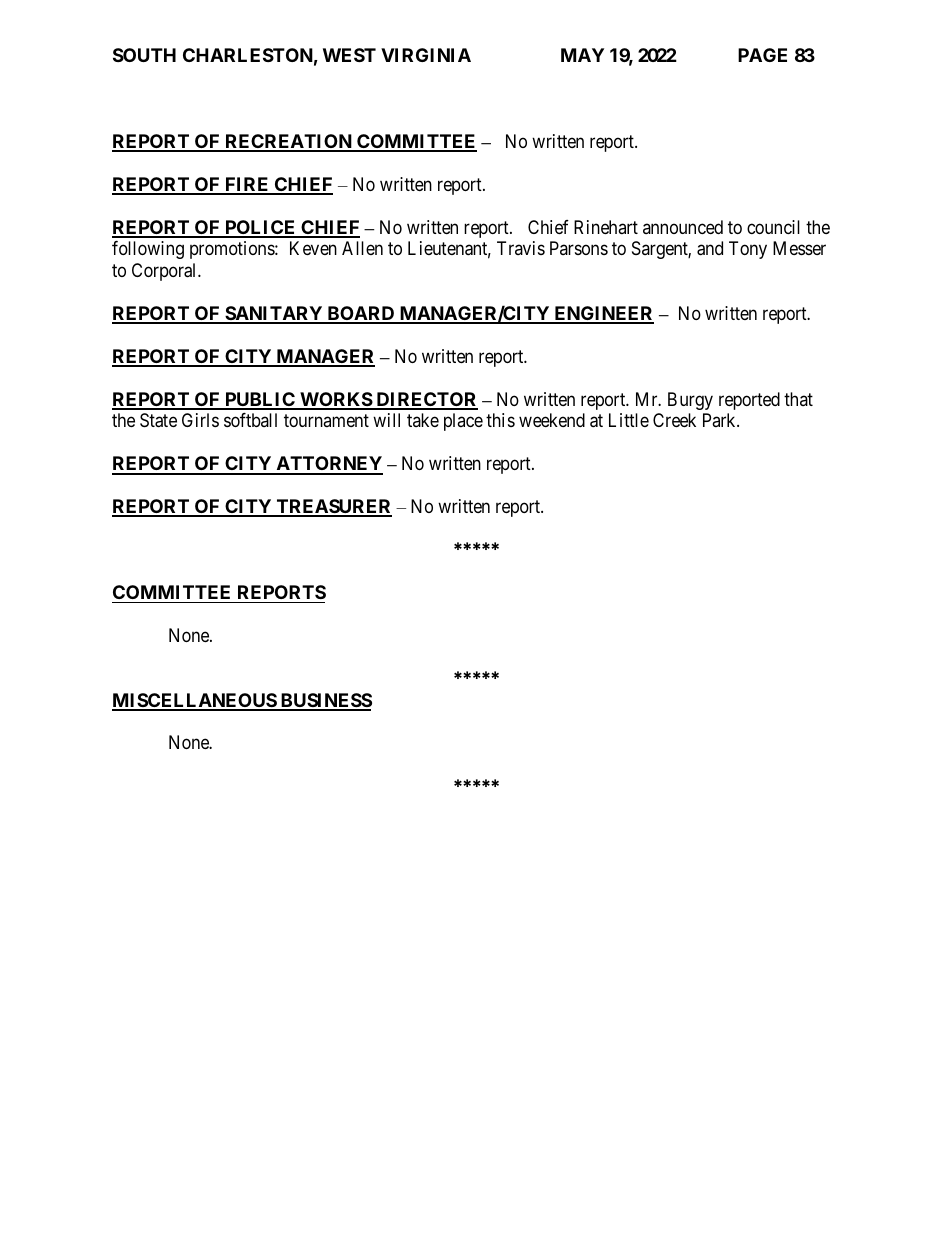  I want to click on SOUTH, so click(144, 55).
